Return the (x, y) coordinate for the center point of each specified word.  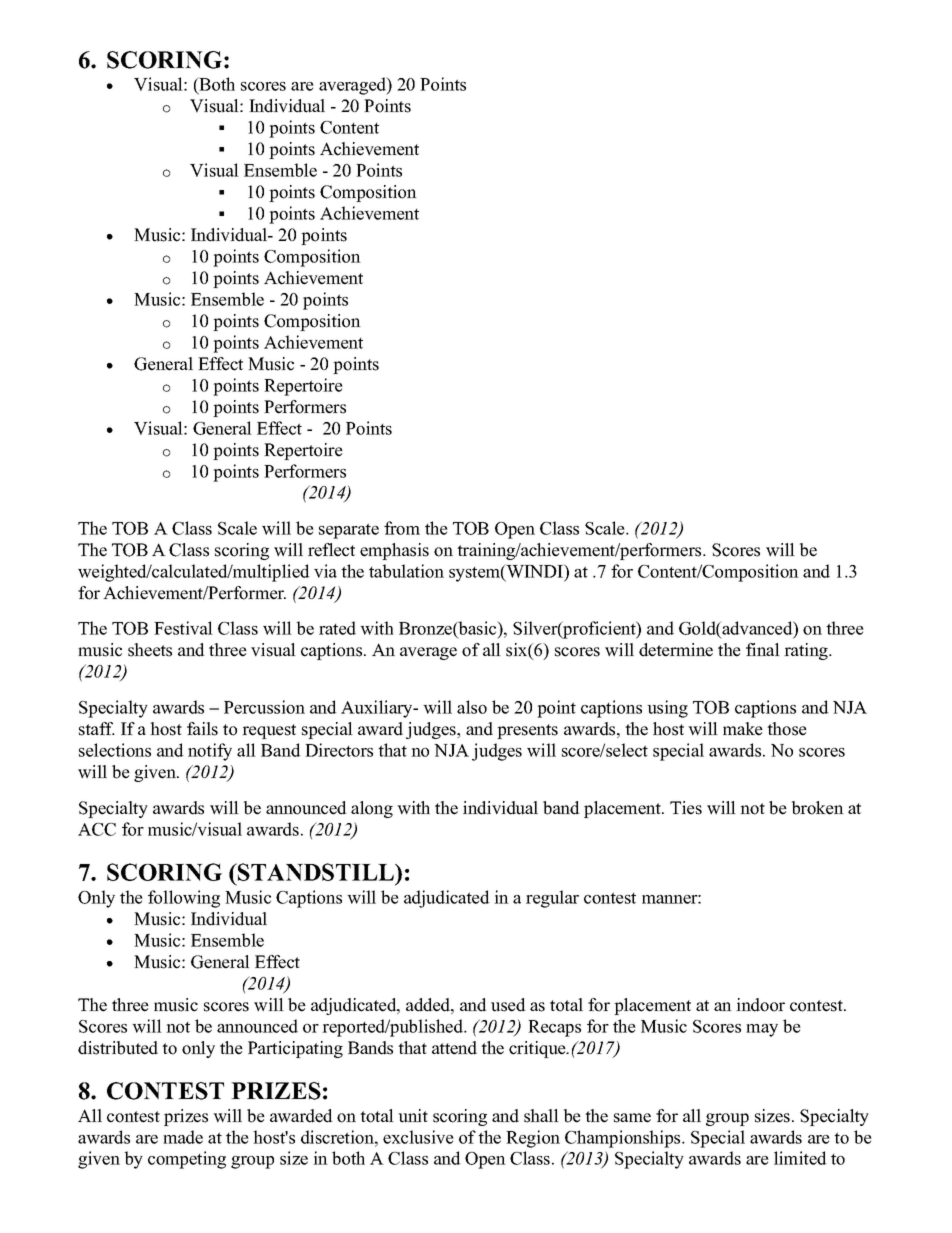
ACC (97, 829)
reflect (331, 550)
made (183, 1137)
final (763, 649)
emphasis (394, 551)
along (372, 809)
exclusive (418, 1137)
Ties (686, 808)
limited (800, 1158)
